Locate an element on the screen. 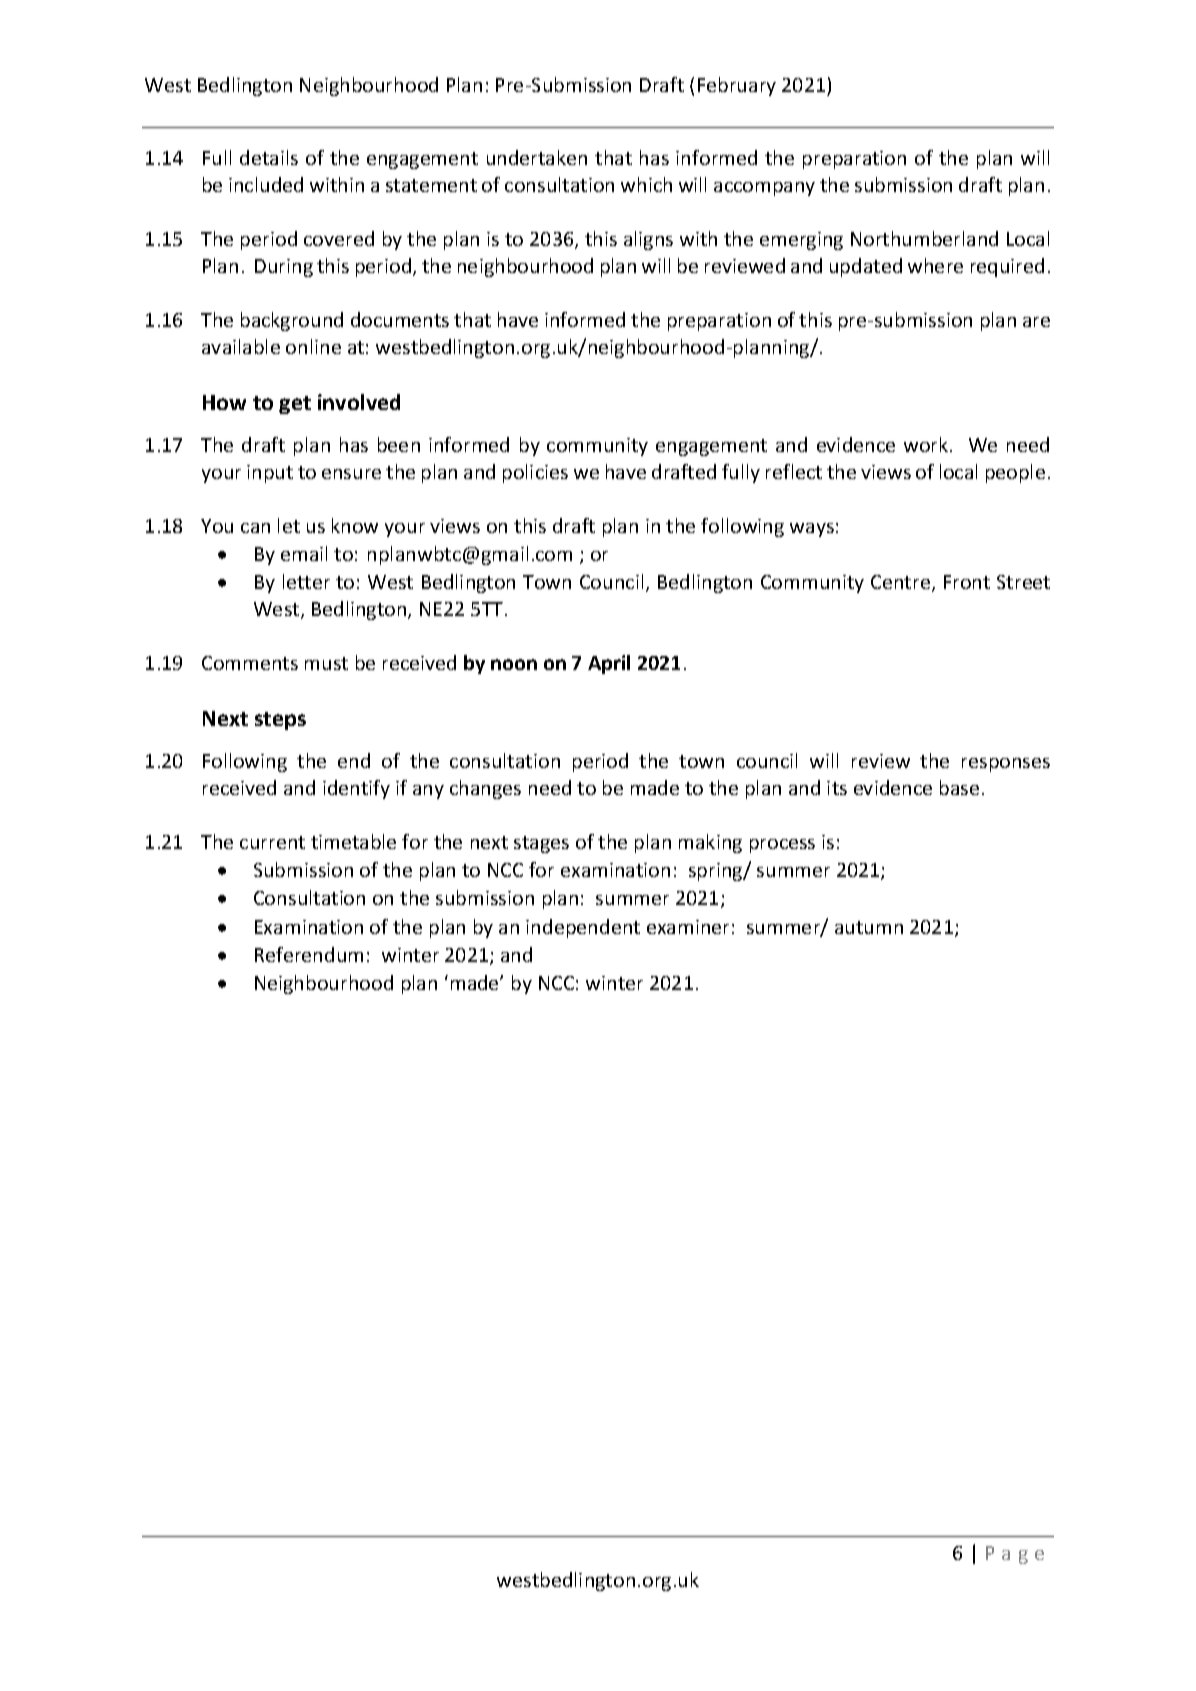  people is located at coordinates (1015, 473).
